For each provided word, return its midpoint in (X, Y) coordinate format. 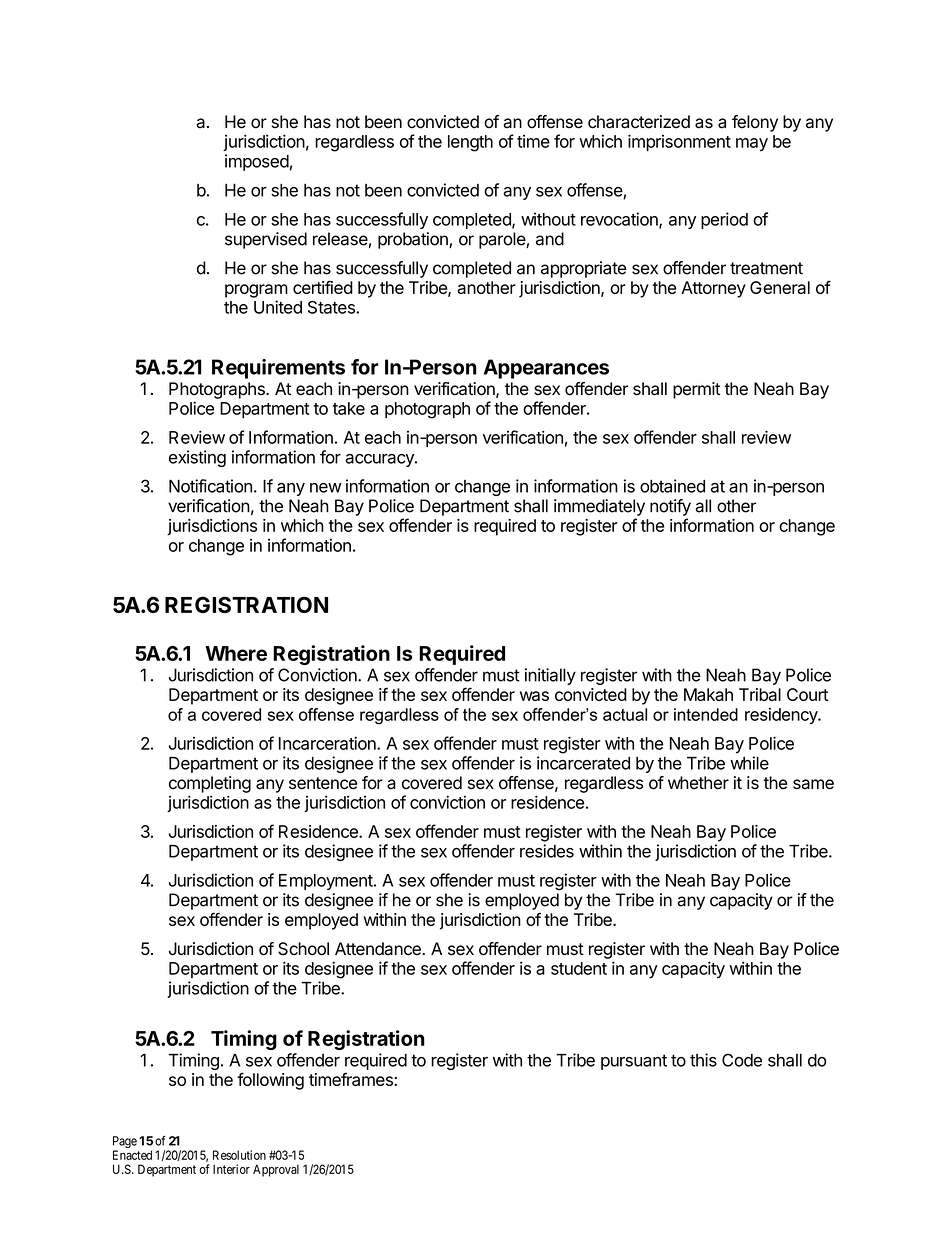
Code (742, 1060)
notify (670, 507)
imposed (257, 162)
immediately (599, 507)
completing (210, 784)
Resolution (239, 1155)
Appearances (546, 369)
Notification (210, 486)
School (303, 949)
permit (696, 390)
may (752, 145)
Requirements (278, 369)
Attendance (379, 949)
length (470, 143)
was (534, 696)
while (749, 763)
